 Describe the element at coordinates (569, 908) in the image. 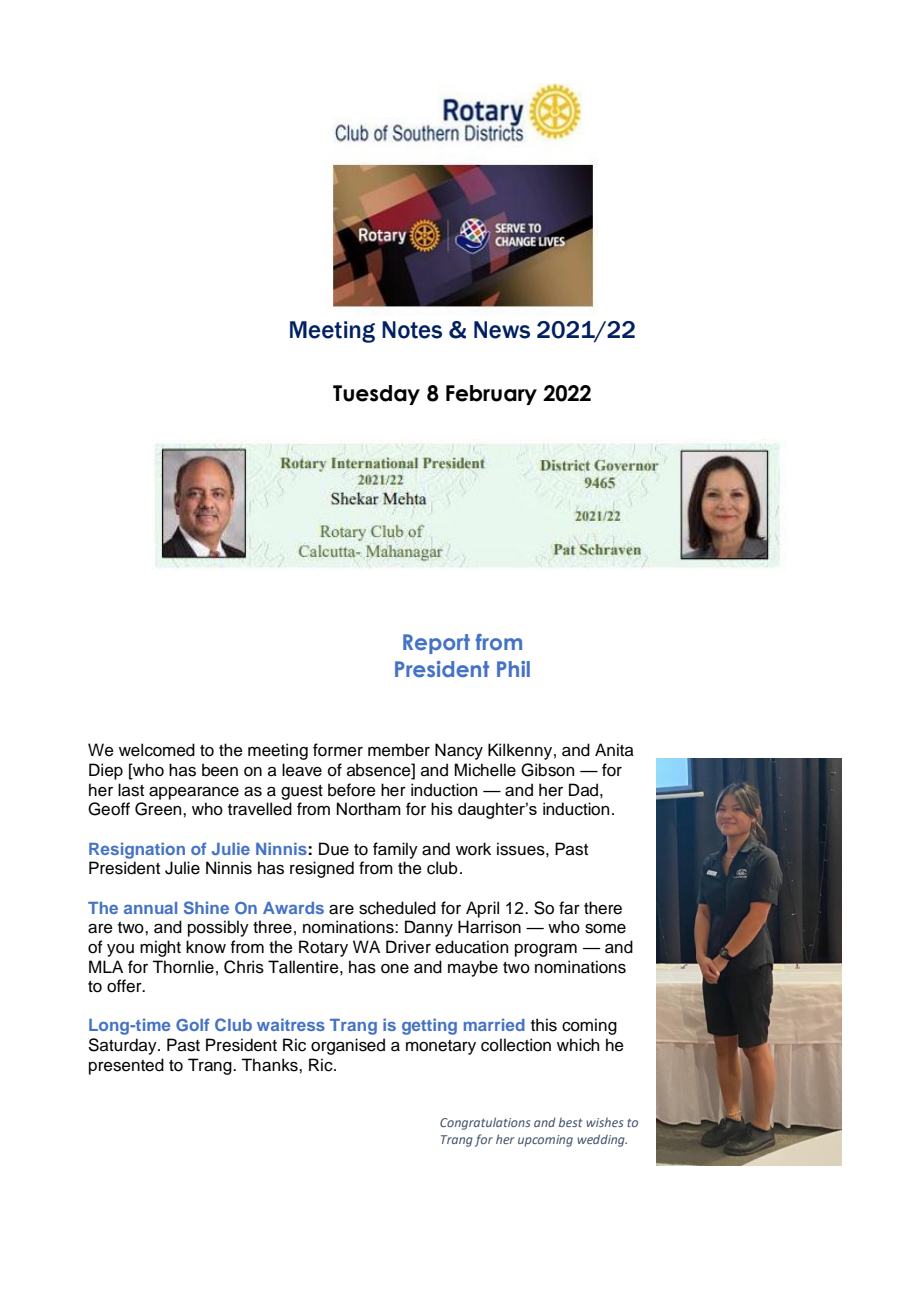

I see `far` at that location.
